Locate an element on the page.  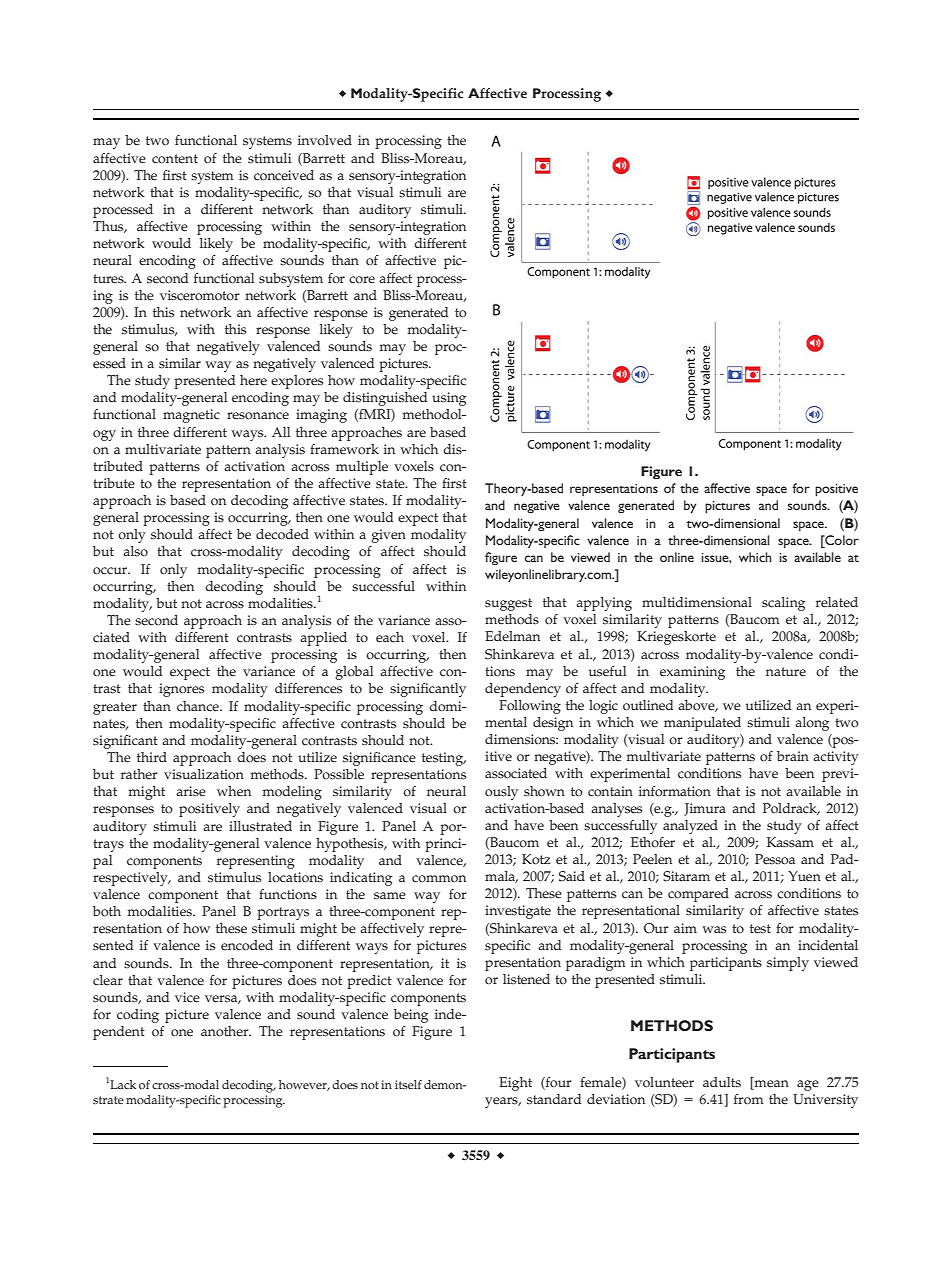
using is located at coordinates (449, 399).
